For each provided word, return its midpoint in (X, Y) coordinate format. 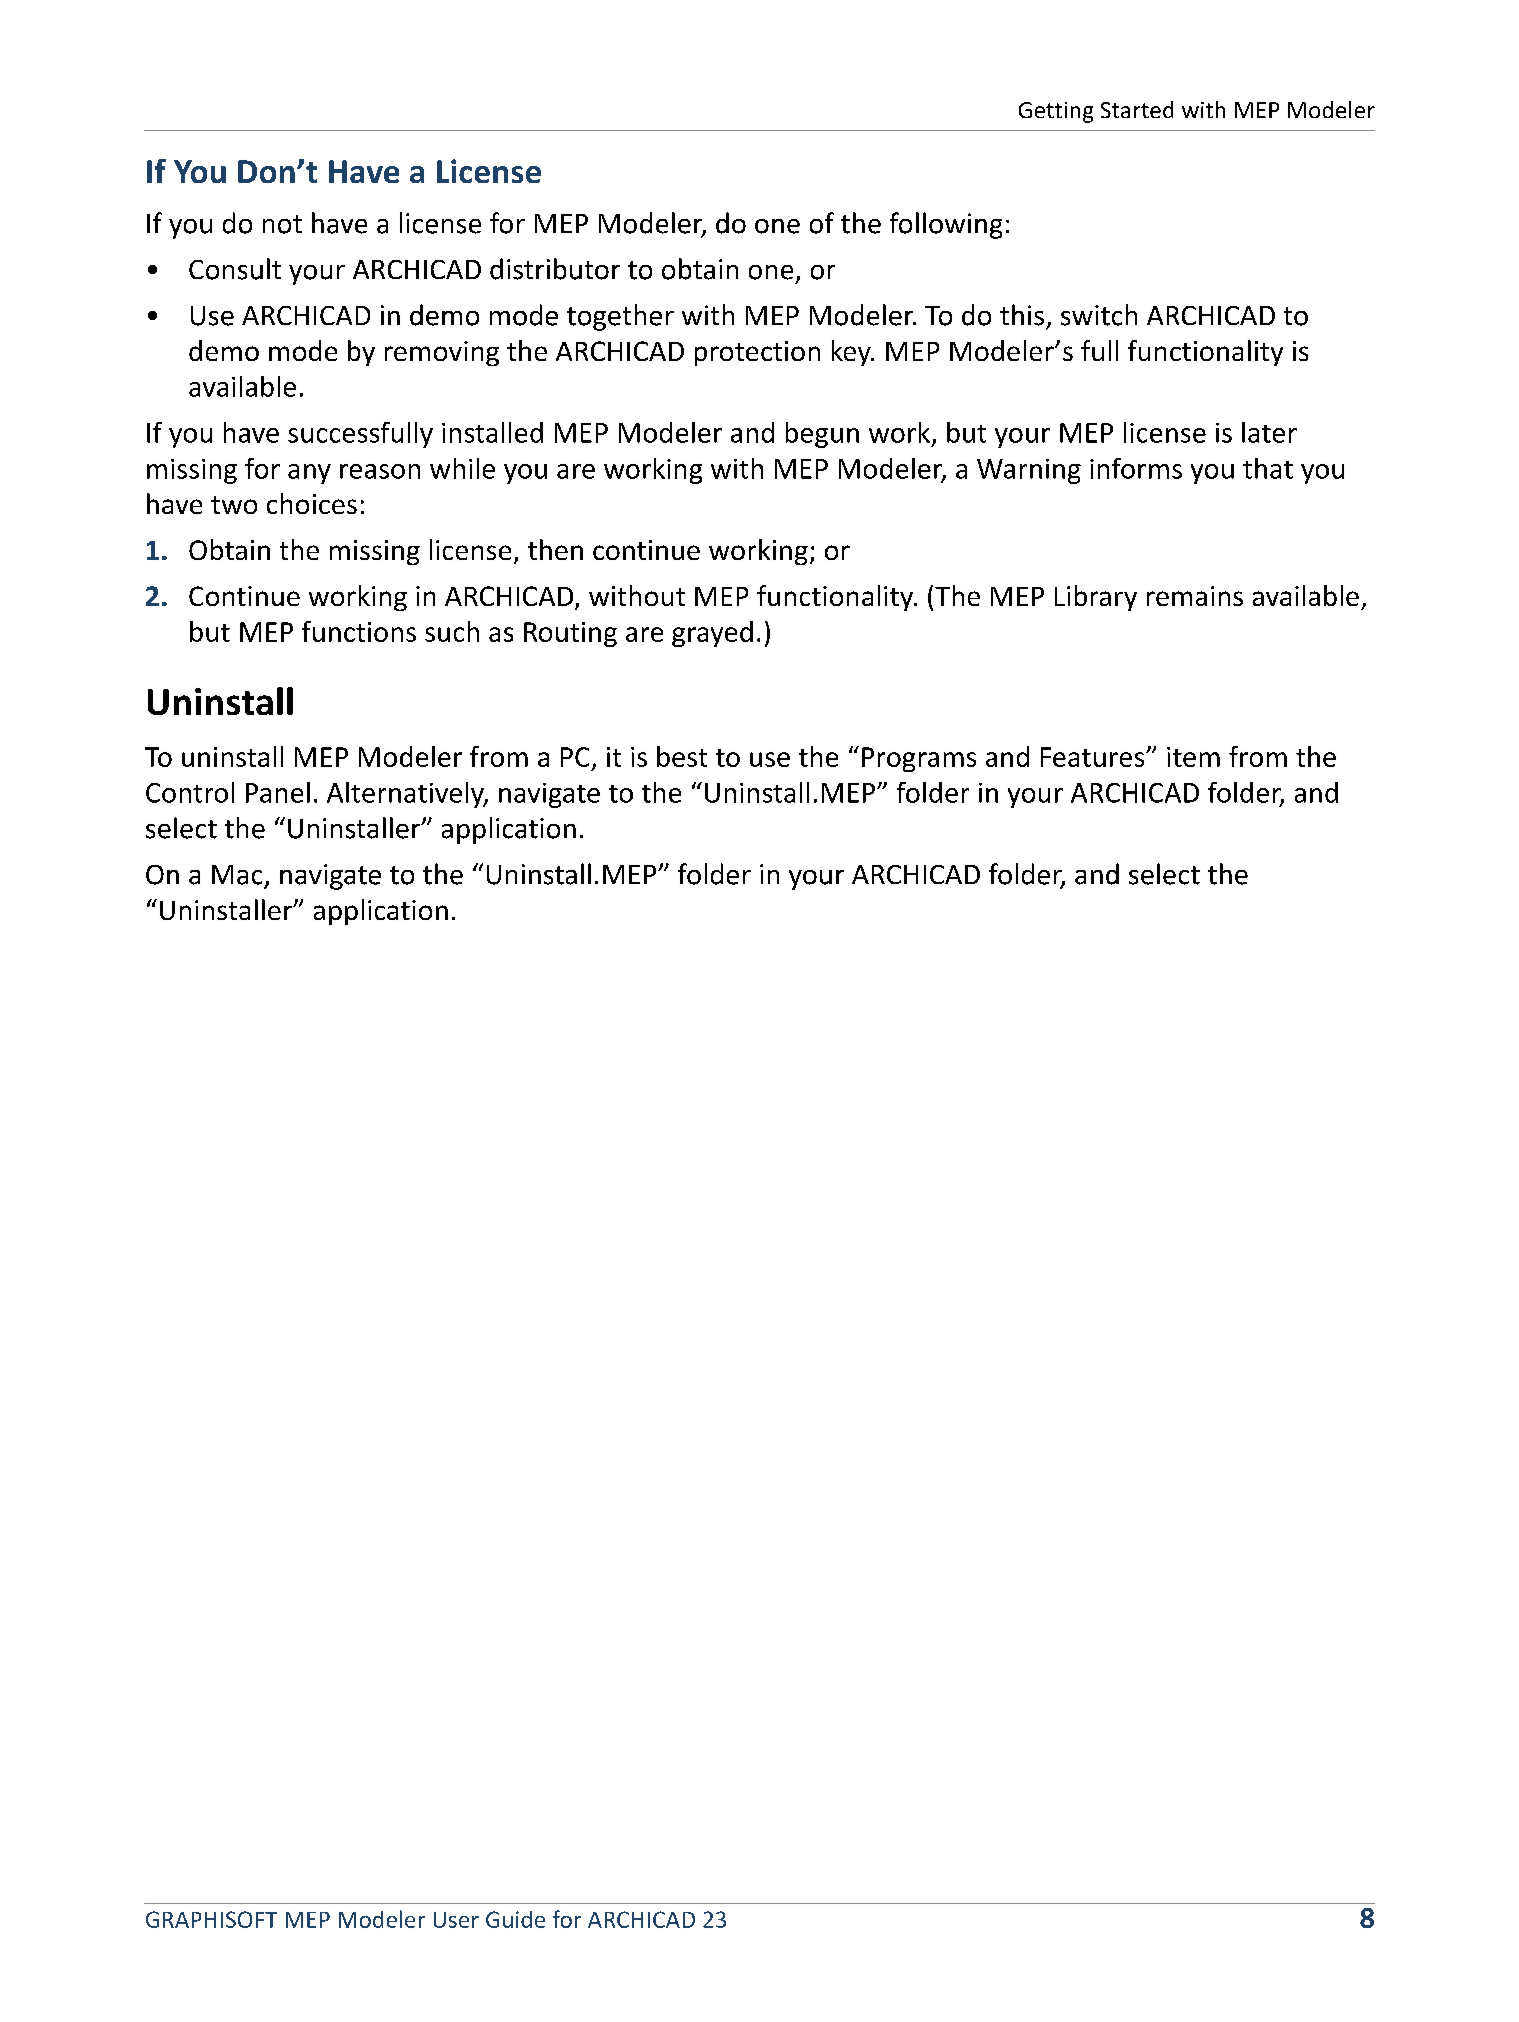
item (1193, 757)
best (682, 756)
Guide (515, 1919)
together (620, 317)
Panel (278, 792)
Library (1096, 598)
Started (1137, 109)
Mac (237, 875)
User (456, 1920)
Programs (919, 759)
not (282, 224)
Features (1094, 757)
